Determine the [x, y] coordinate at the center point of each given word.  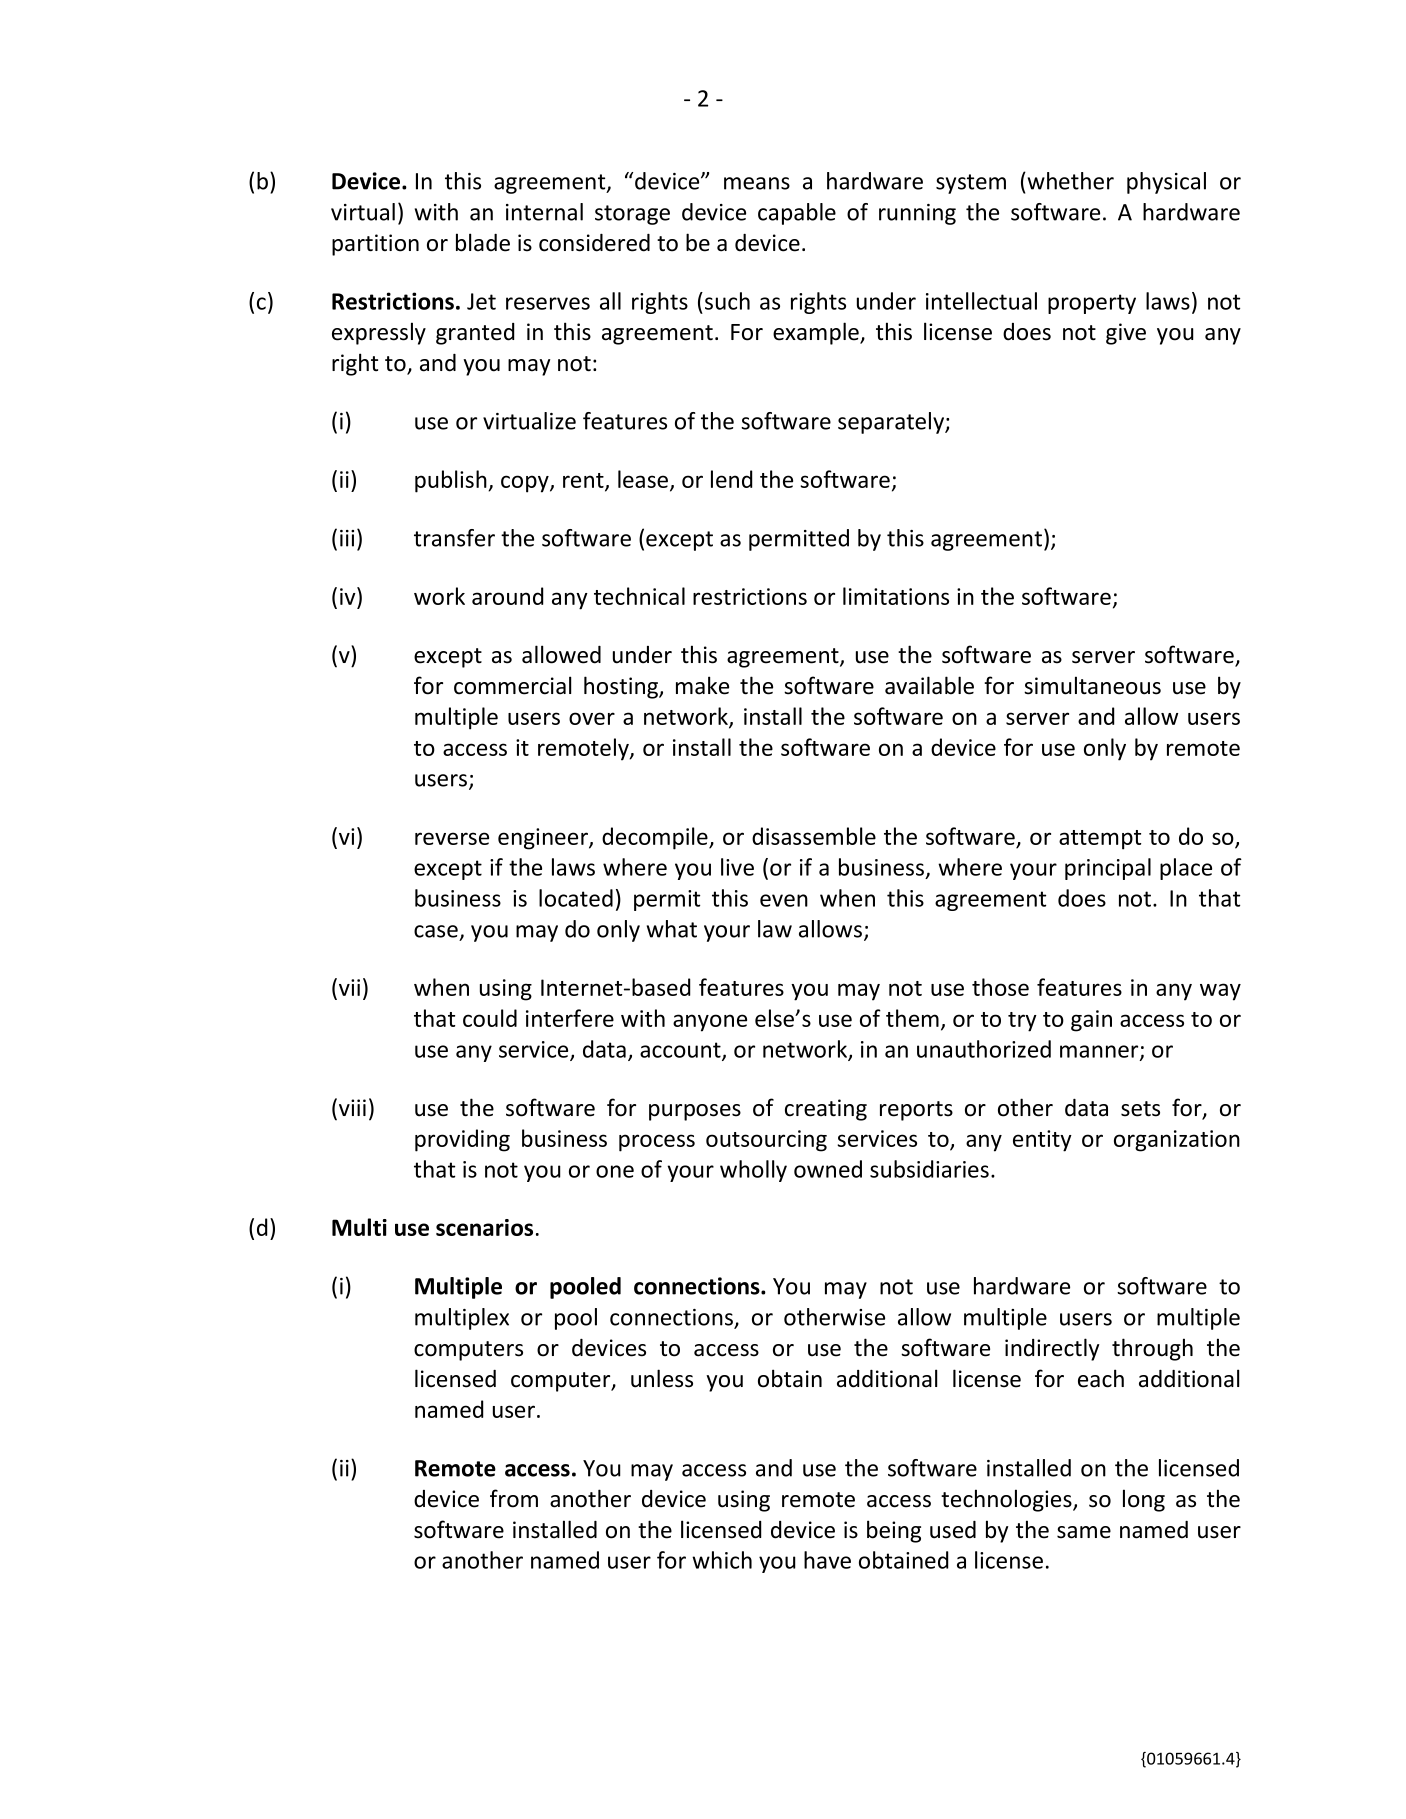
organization [1177, 1141]
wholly [753, 1171]
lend [732, 479]
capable [797, 214]
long [1144, 1500]
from [514, 1498]
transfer [454, 538]
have [827, 1560]
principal [1108, 869]
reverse [452, 838]
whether [1069, 181]
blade [483, 242]
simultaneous [1092, 685]
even [784, 900]
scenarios [484, 1227]
